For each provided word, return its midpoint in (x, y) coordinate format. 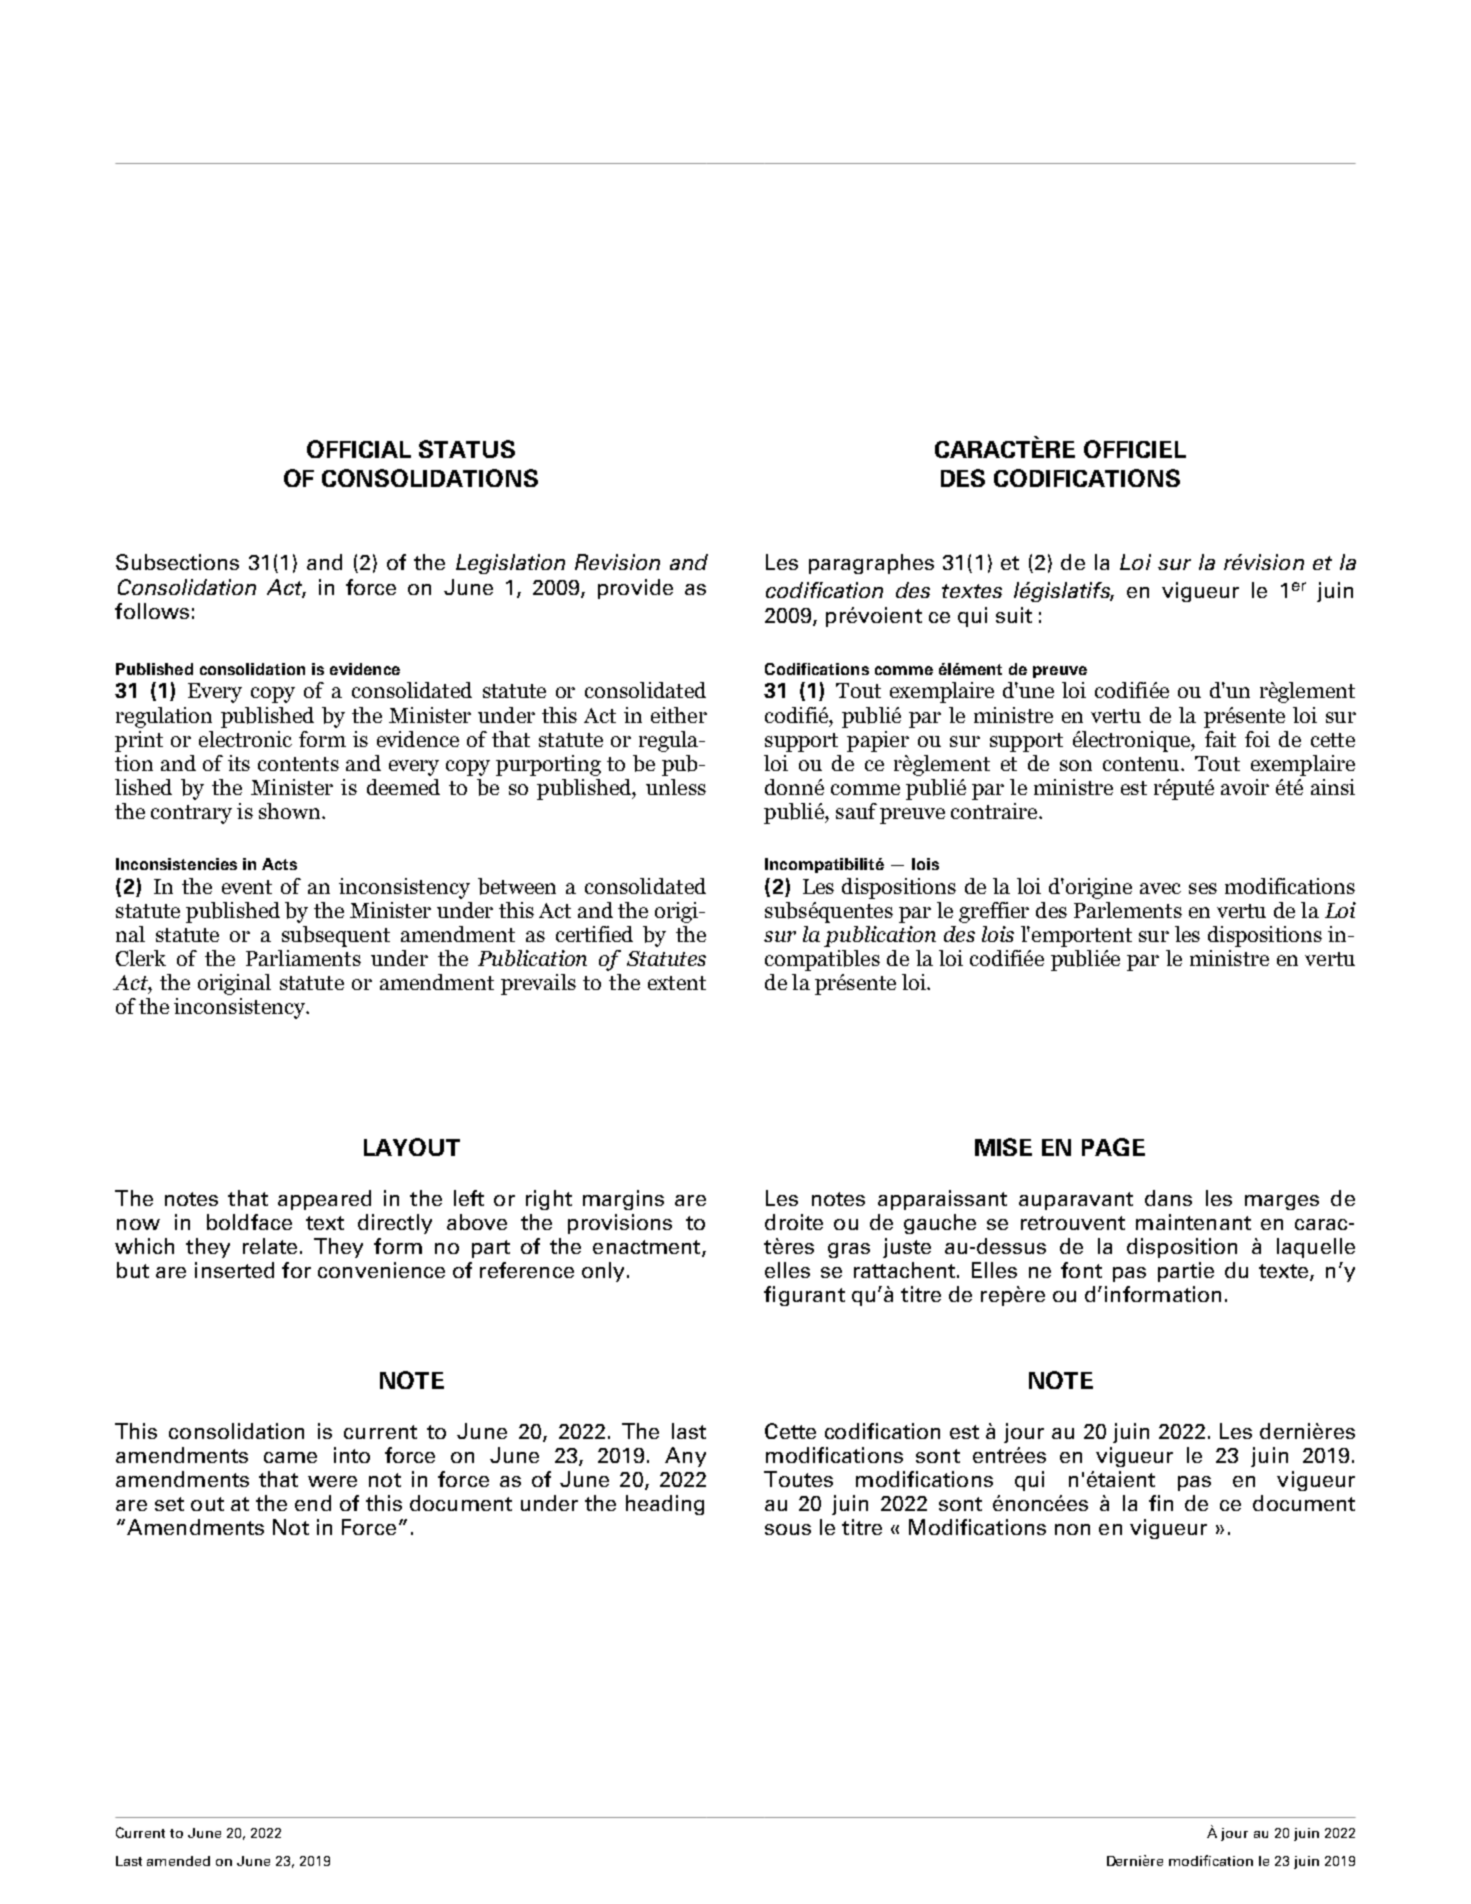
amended (178, 1861)
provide (635, 589)
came (290, 1457)
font (1081, 1270)
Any (685, 1457)
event (247, 887)
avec (1160, 888)
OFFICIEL (1135, 449)
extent (677, 983)
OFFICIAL (359, 449)
